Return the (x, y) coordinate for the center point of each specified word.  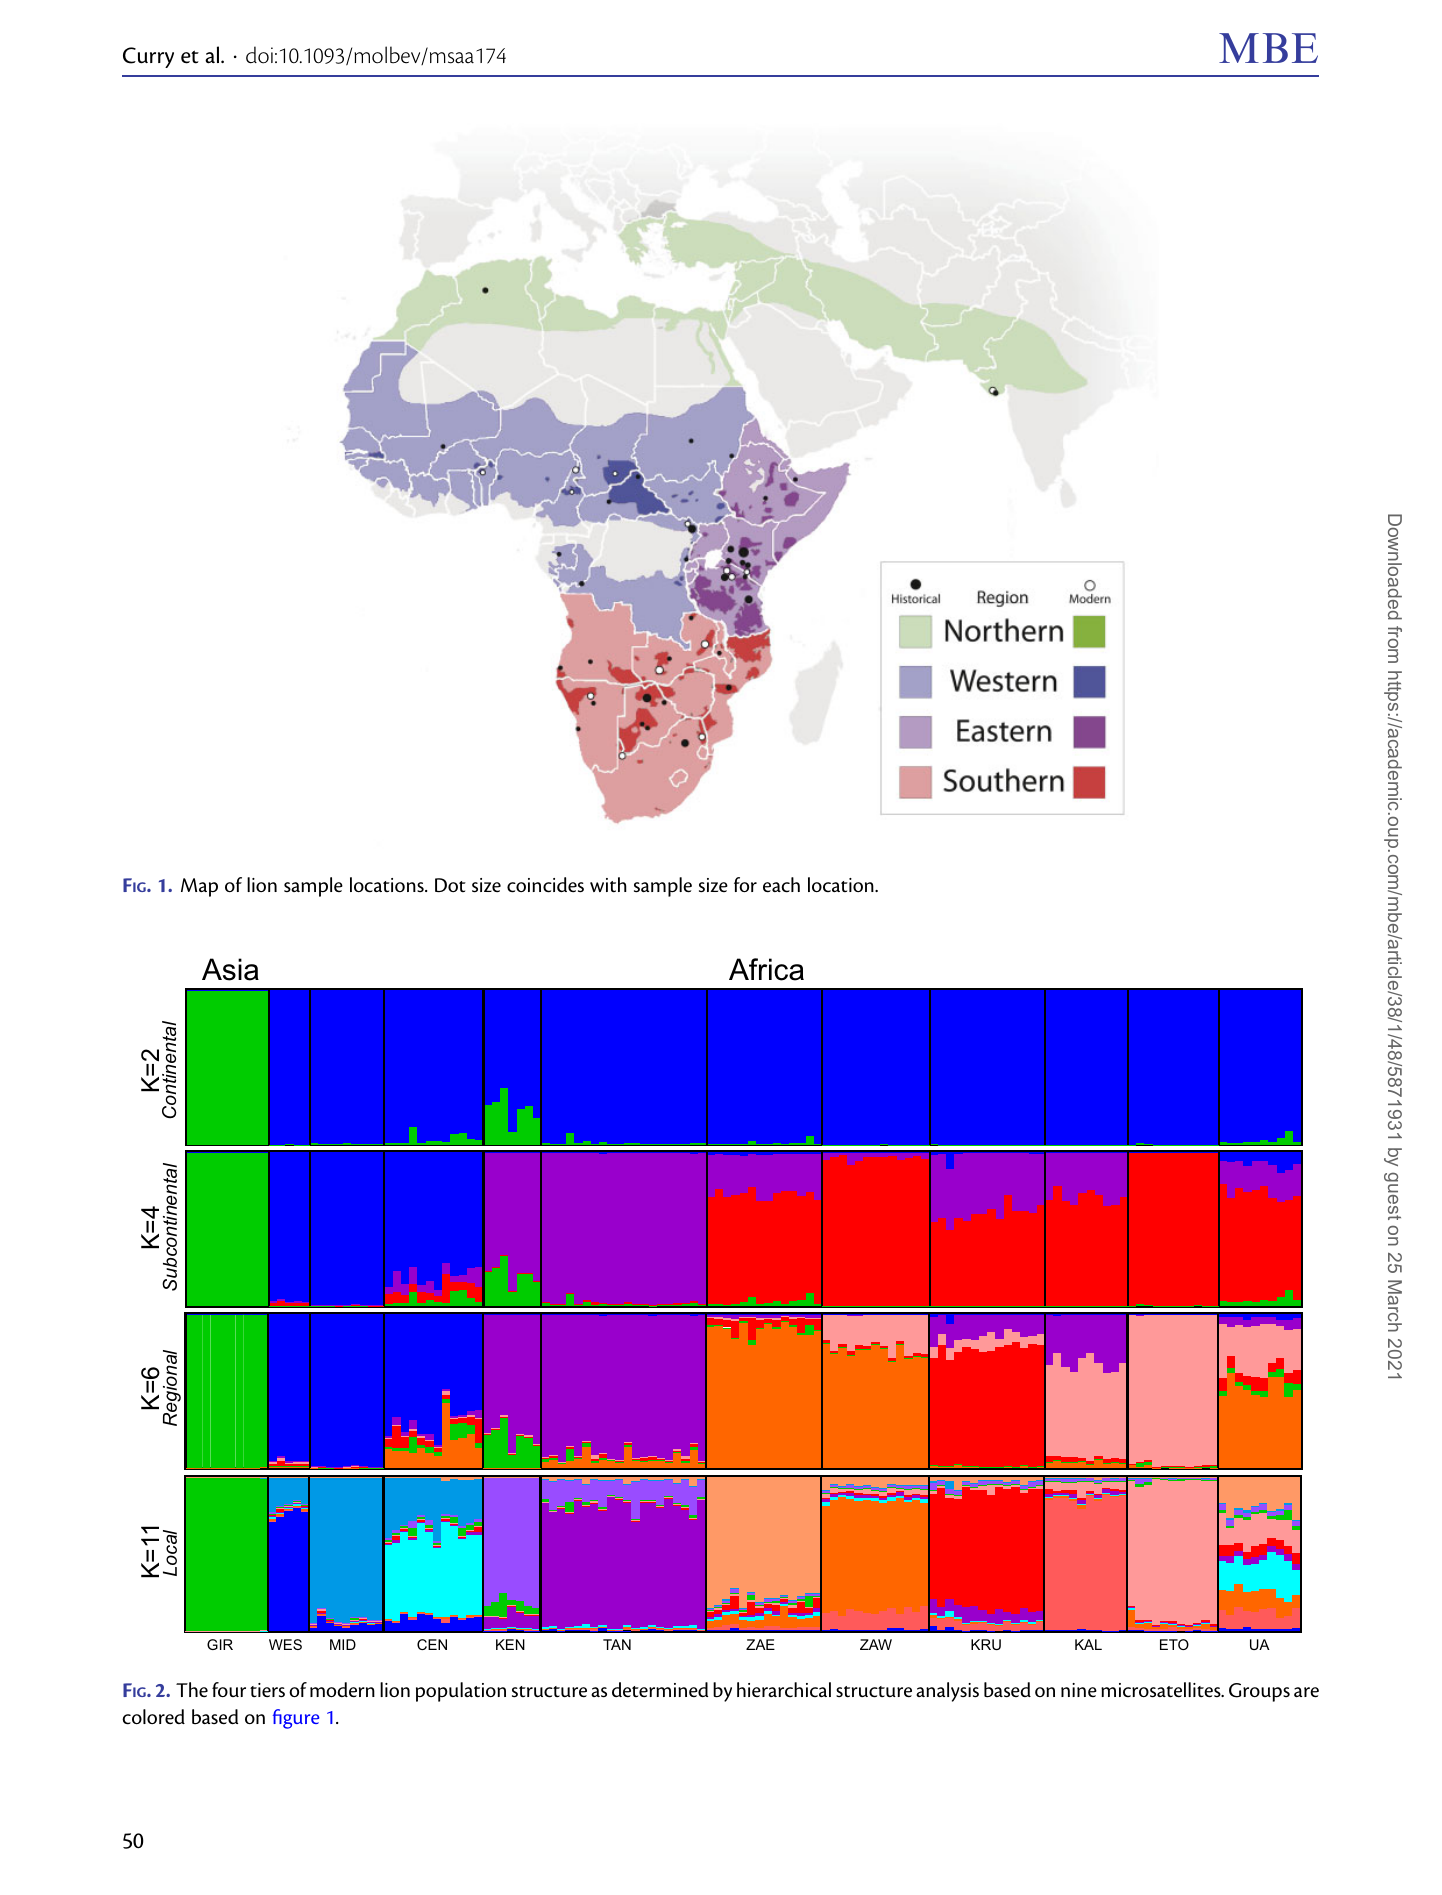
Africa (766, 969)
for (745, 884)
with (608, 885)
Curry (148, 57)
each (781, 885)
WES (285, 1644)
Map (199, 887)
